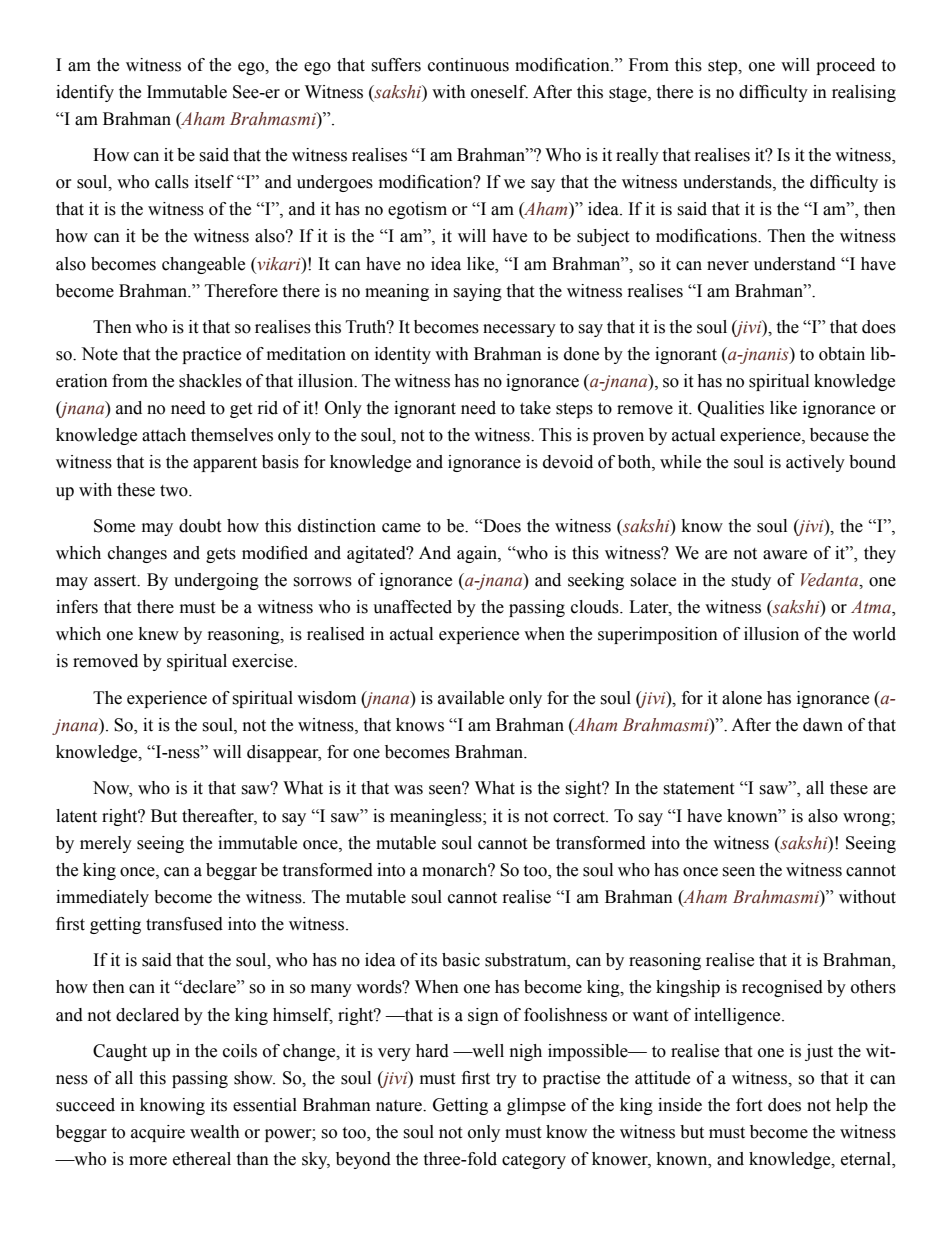 The width and height of the page is (952, 1233). What do you see at coordinates (536, 1106) in the page?
I see `glimpse` at bounding box center [536, 1106].
